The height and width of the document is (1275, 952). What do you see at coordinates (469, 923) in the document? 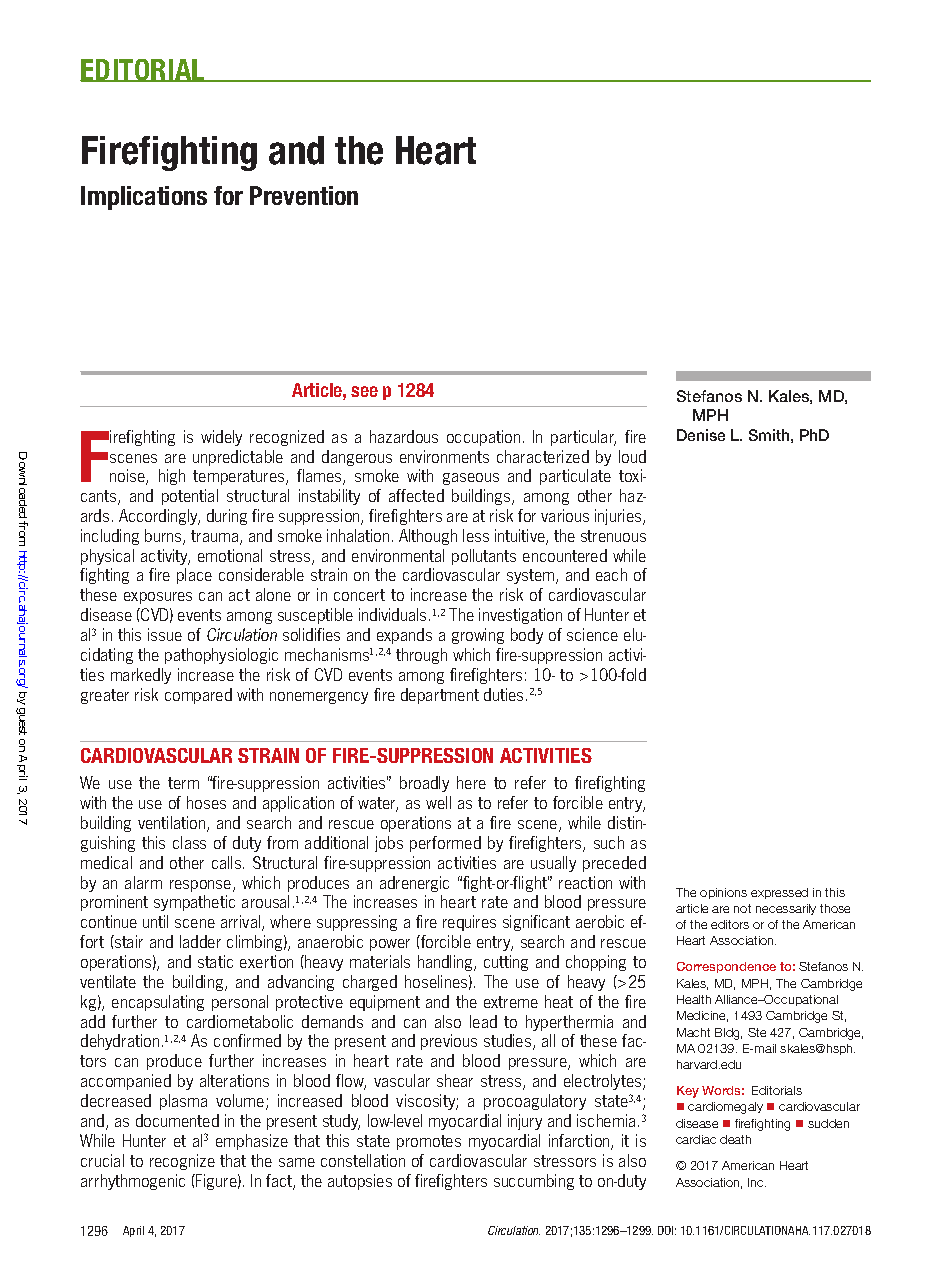
I see `requires` at bounding box center [469, 923].
